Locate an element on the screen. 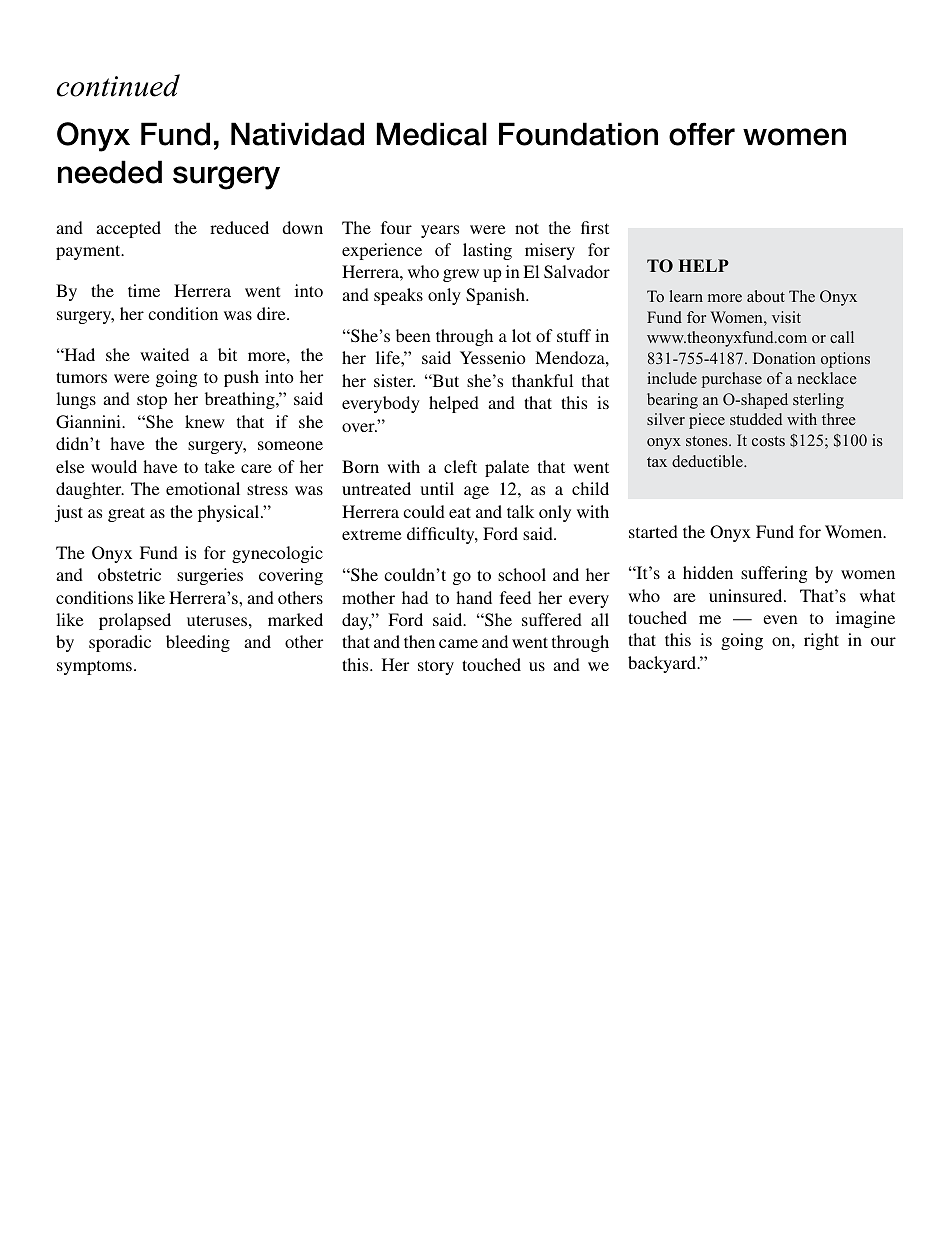  accepted is located at coordinates (128, 229).
